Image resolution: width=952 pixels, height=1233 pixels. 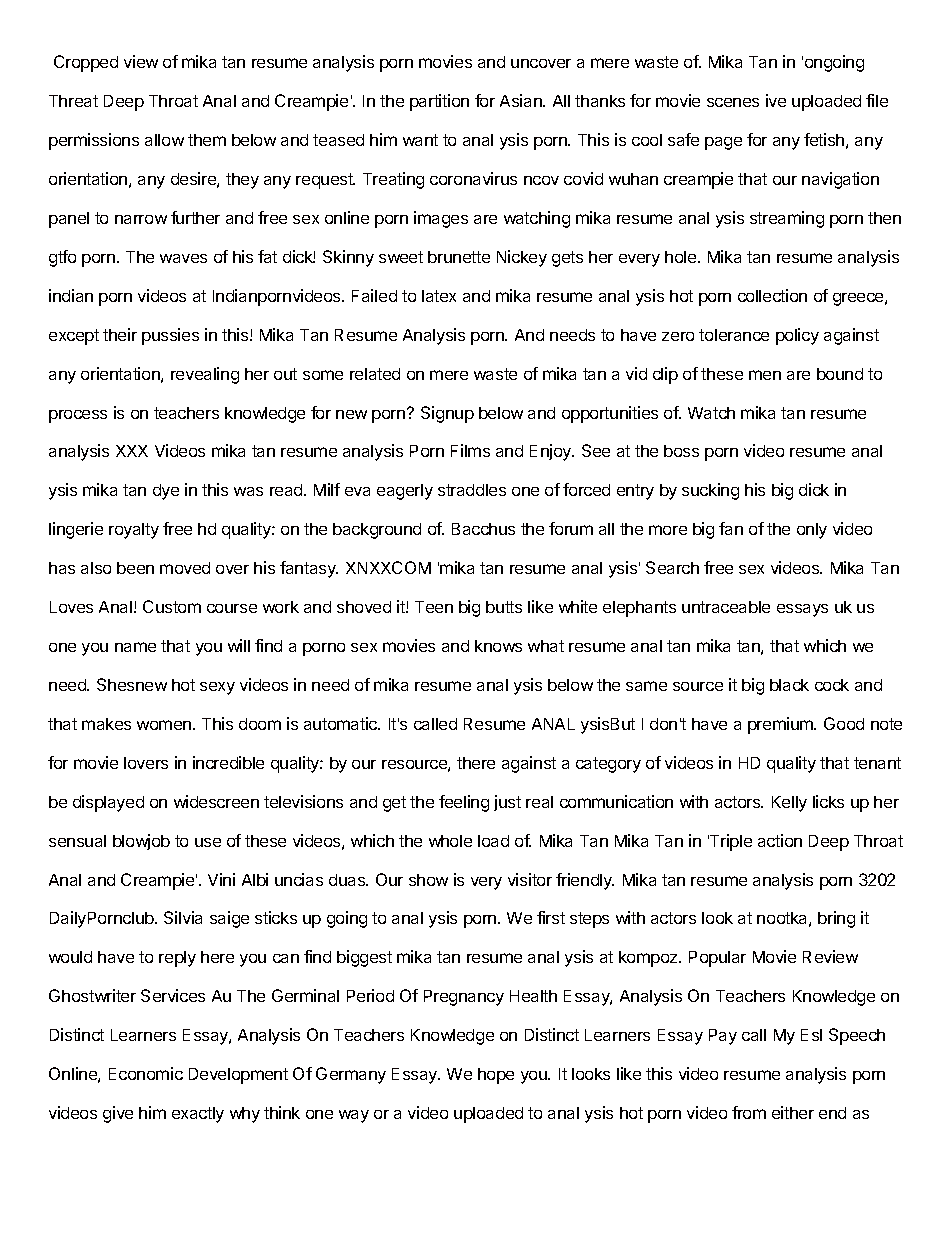 What do you see at coordinates (183, 258) in the document?
I see `waves` at bounding box center [183, 258].
